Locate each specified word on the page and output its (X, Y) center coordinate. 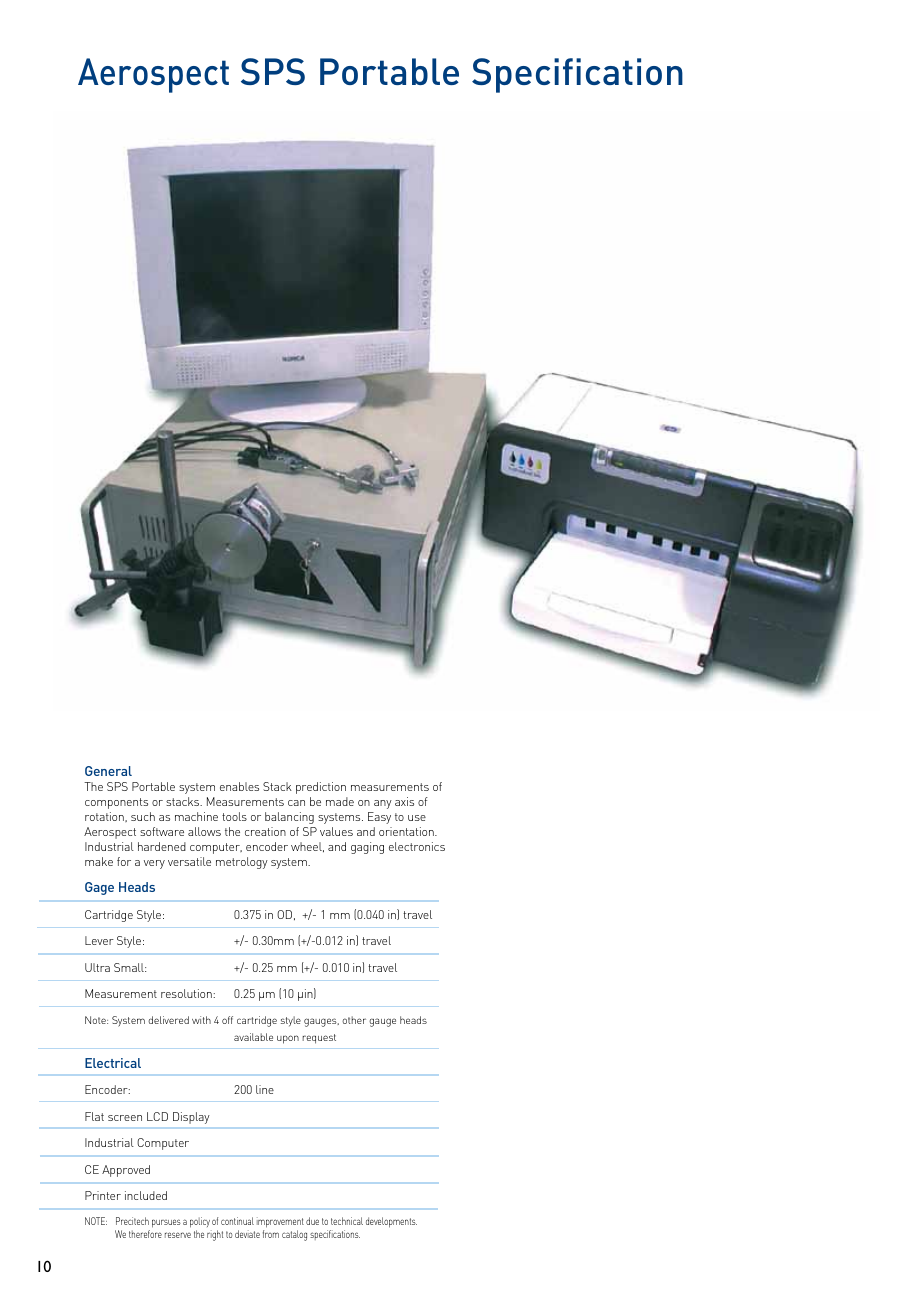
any (383, 804)
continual (237, 1221)
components (116, 803)
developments (391, 1222)
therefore (145, 1234)
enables (239, 786)
